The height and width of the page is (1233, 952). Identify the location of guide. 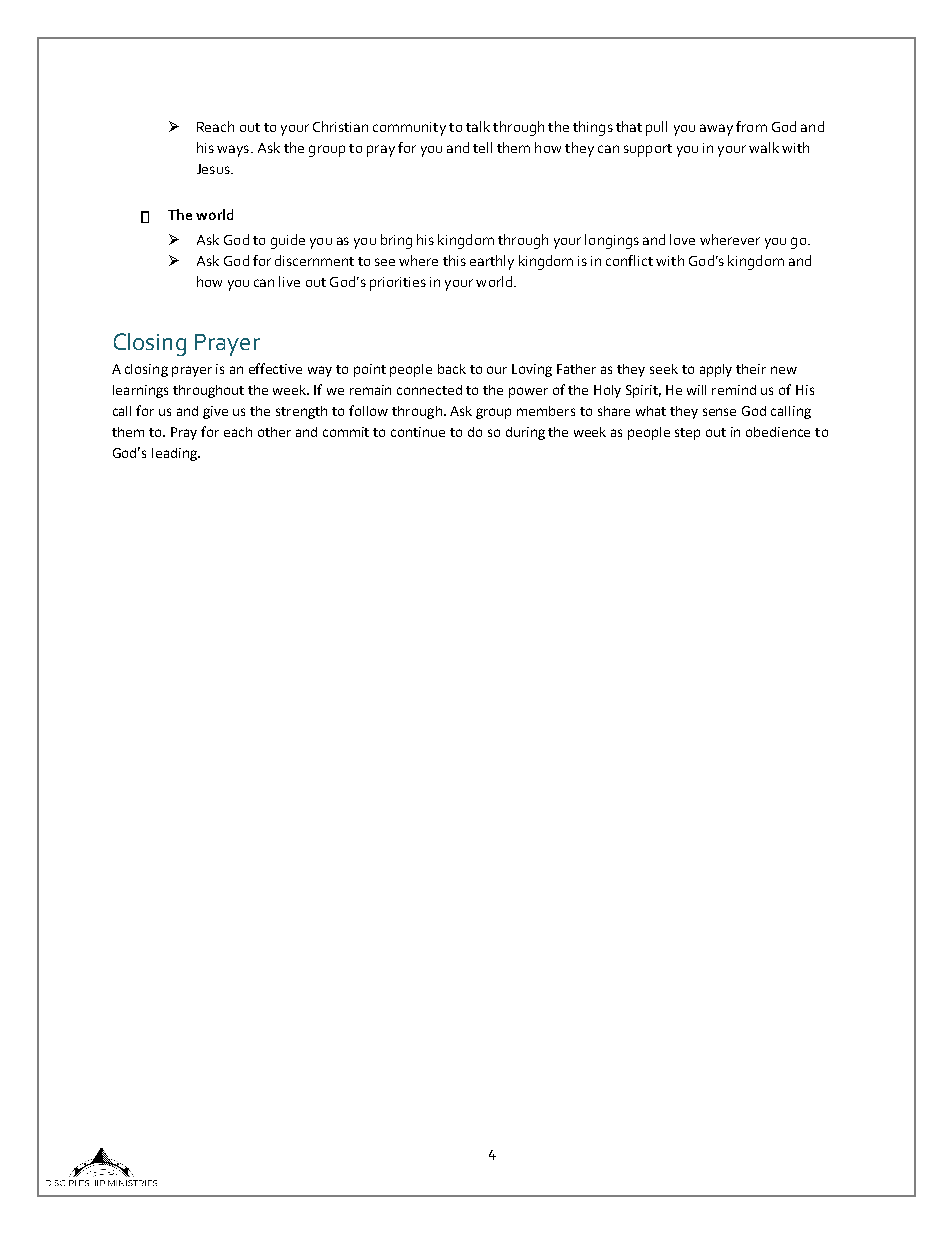
(288, 241).
